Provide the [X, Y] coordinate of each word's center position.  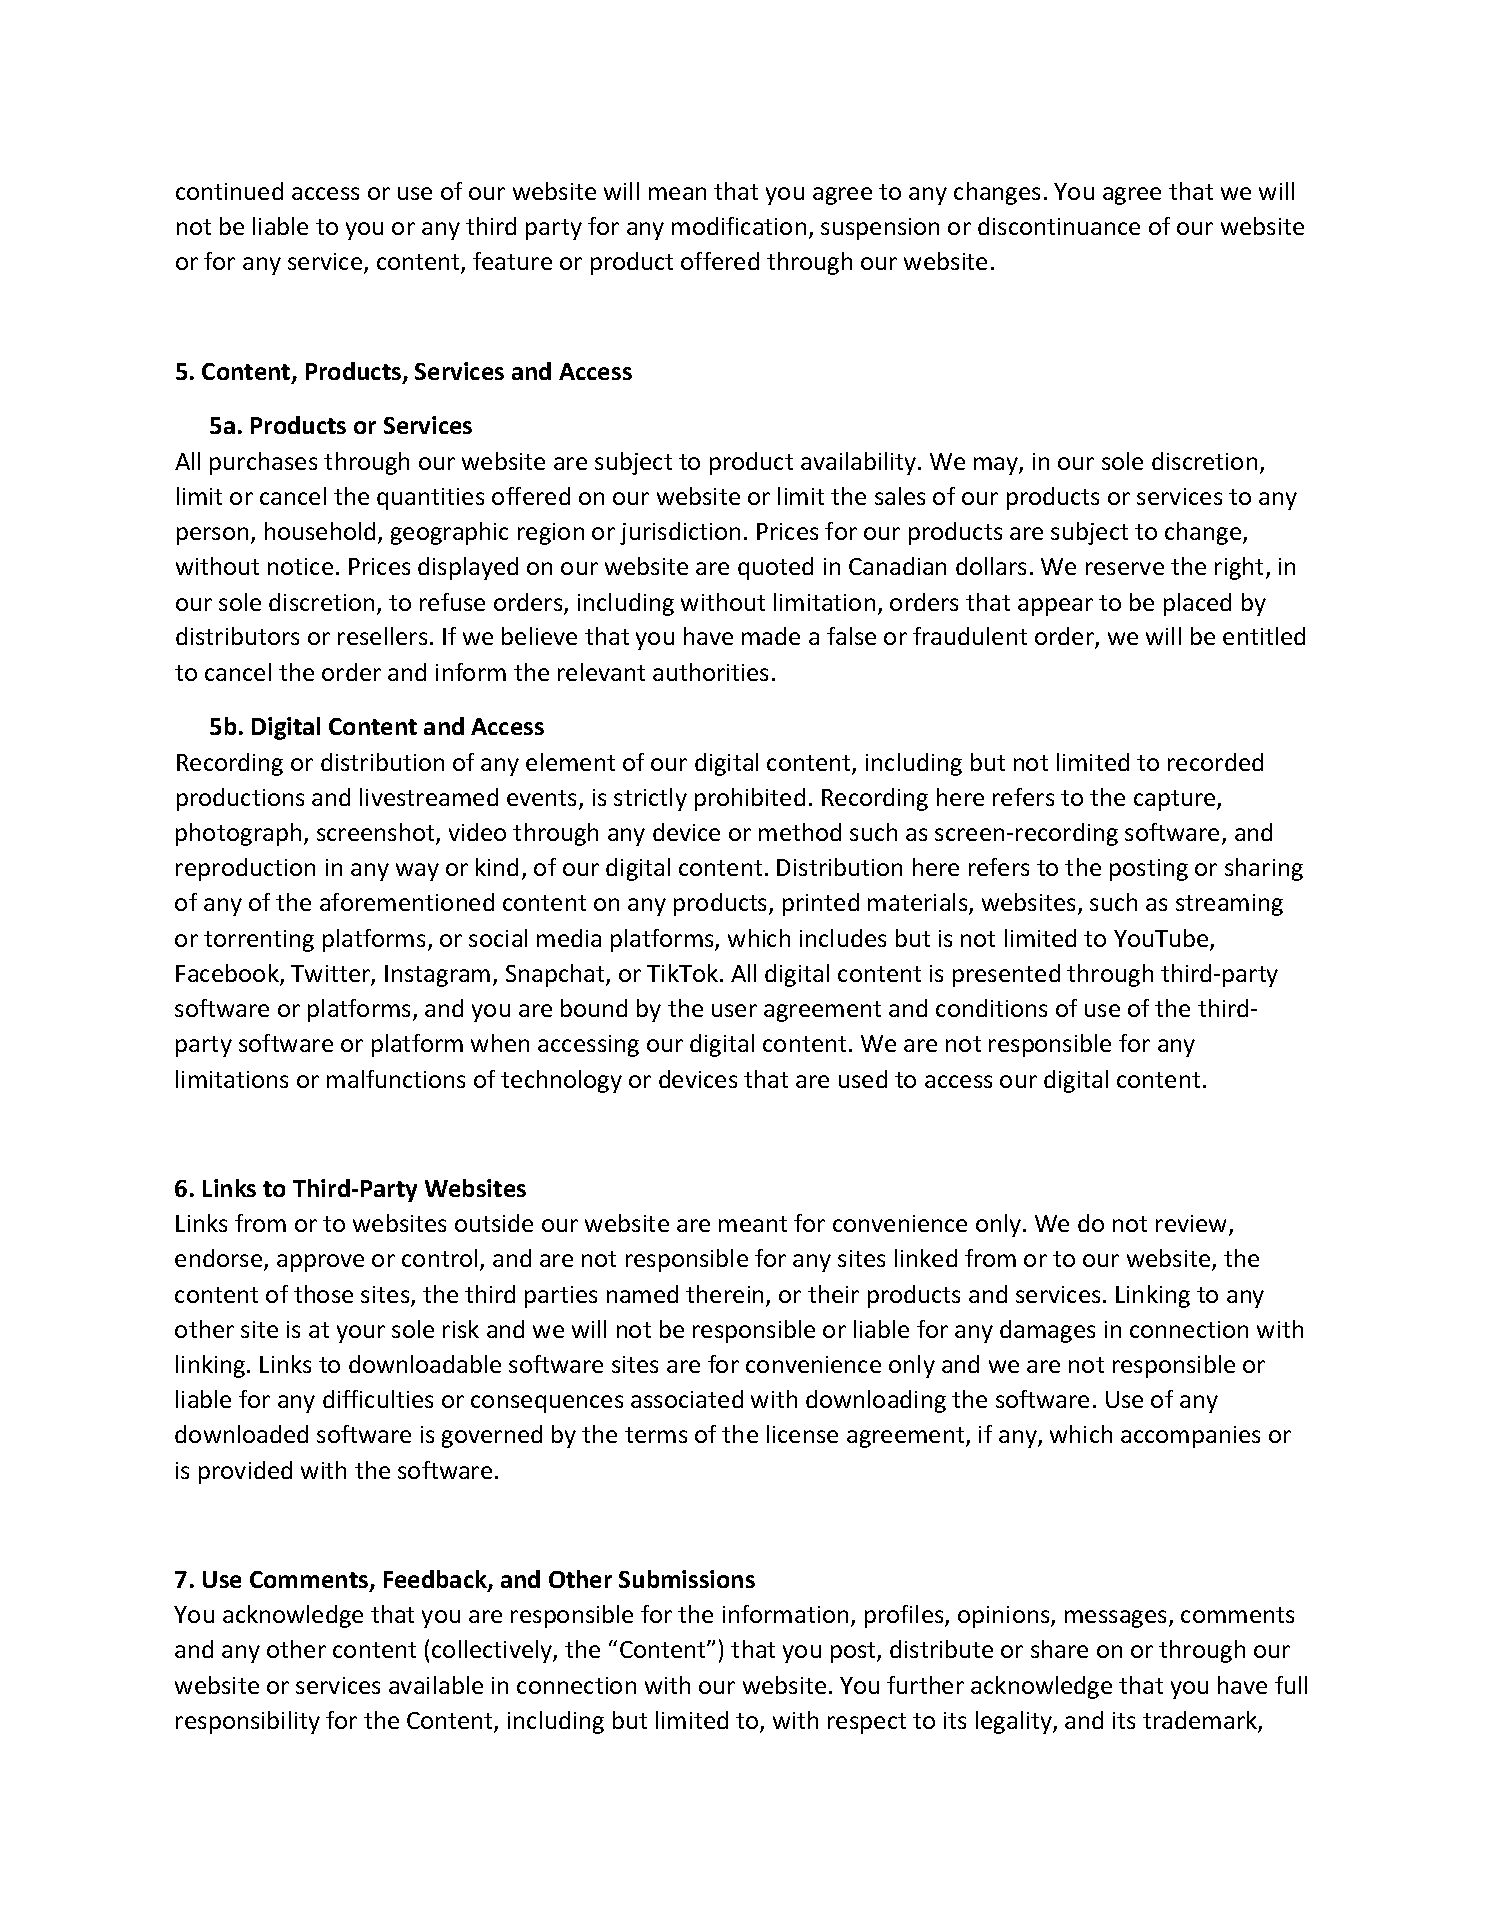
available [436, 1685]
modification [739, 226]
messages [1117, 1619]
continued [229, 191]
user [734, 1010]
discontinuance [1059, 226]
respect [867, 1723]
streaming [1229, 905]
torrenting [259, 941]
